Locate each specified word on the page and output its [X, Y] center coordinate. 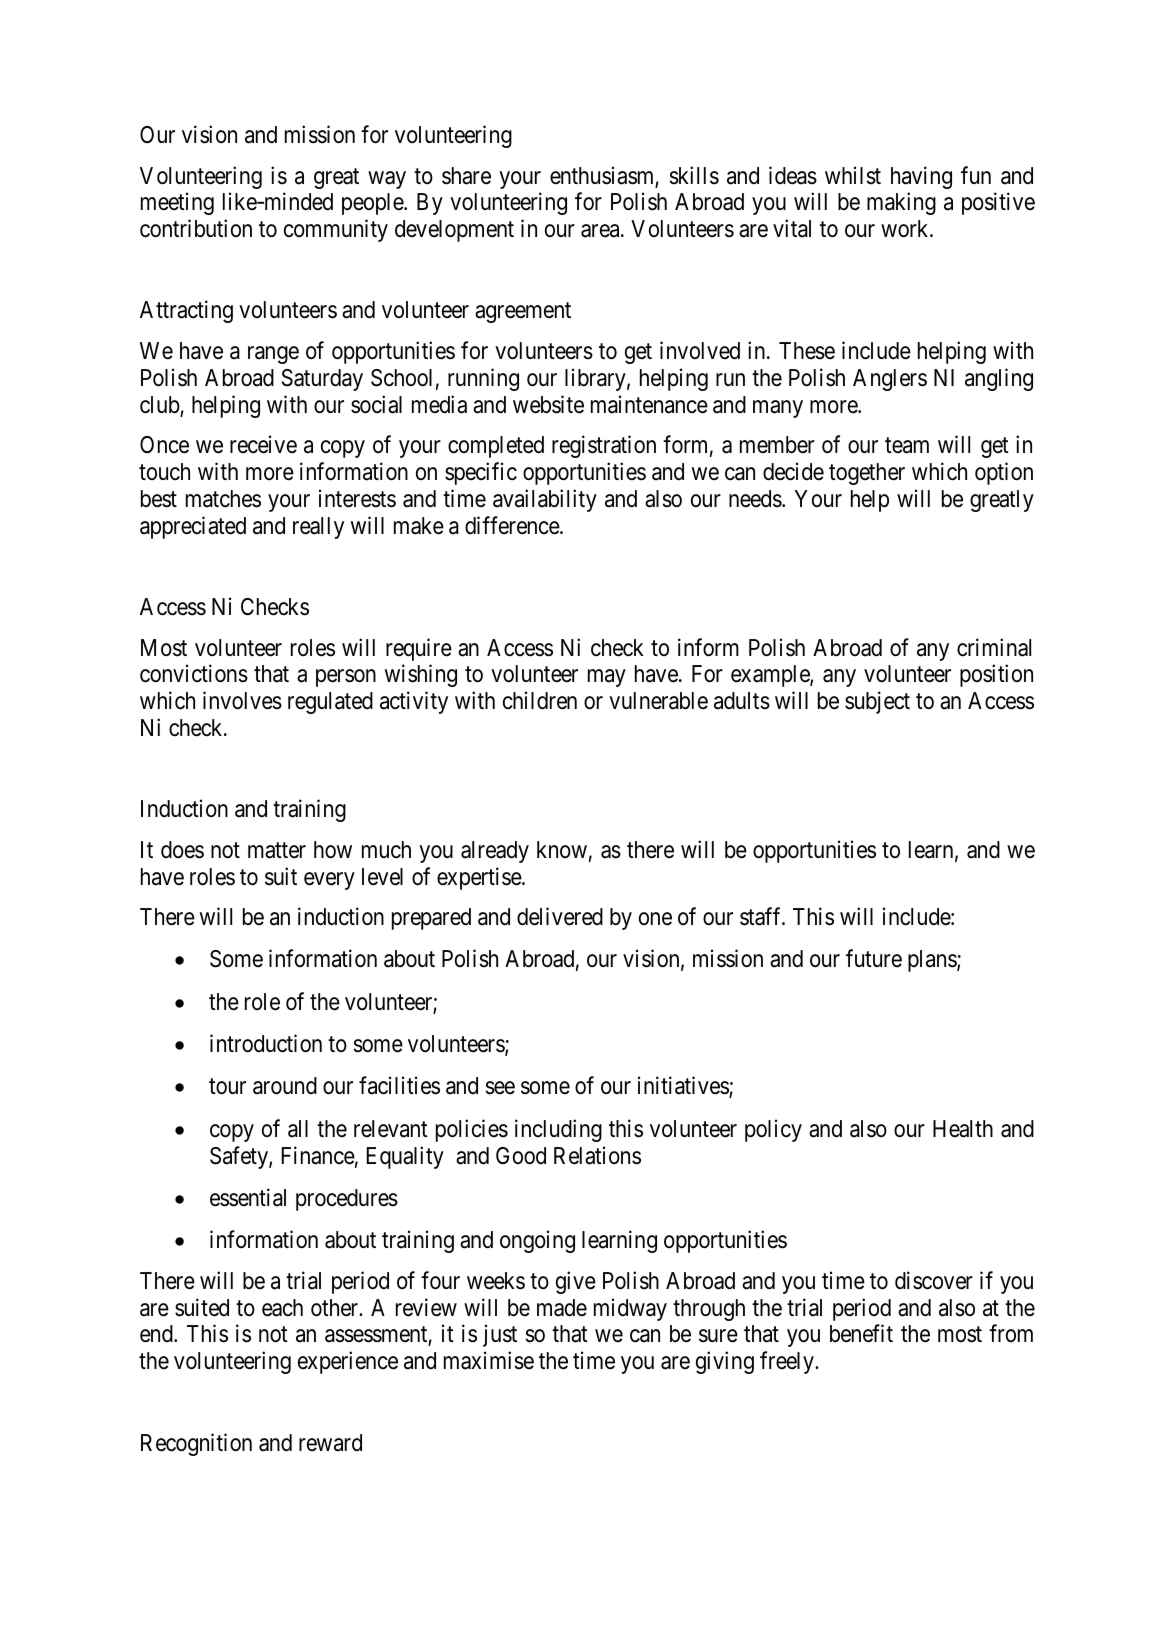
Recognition [196, 1444]
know [562, 849]
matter [277, 850]
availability [545, 500]
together [867, 474]
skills [694, 175]
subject [877, 702]
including [558, 1130]
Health [963, 1129]
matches [223, 499]
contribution [196, 228]
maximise [489, 1360]
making [901, 204]
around [285, 1086]
